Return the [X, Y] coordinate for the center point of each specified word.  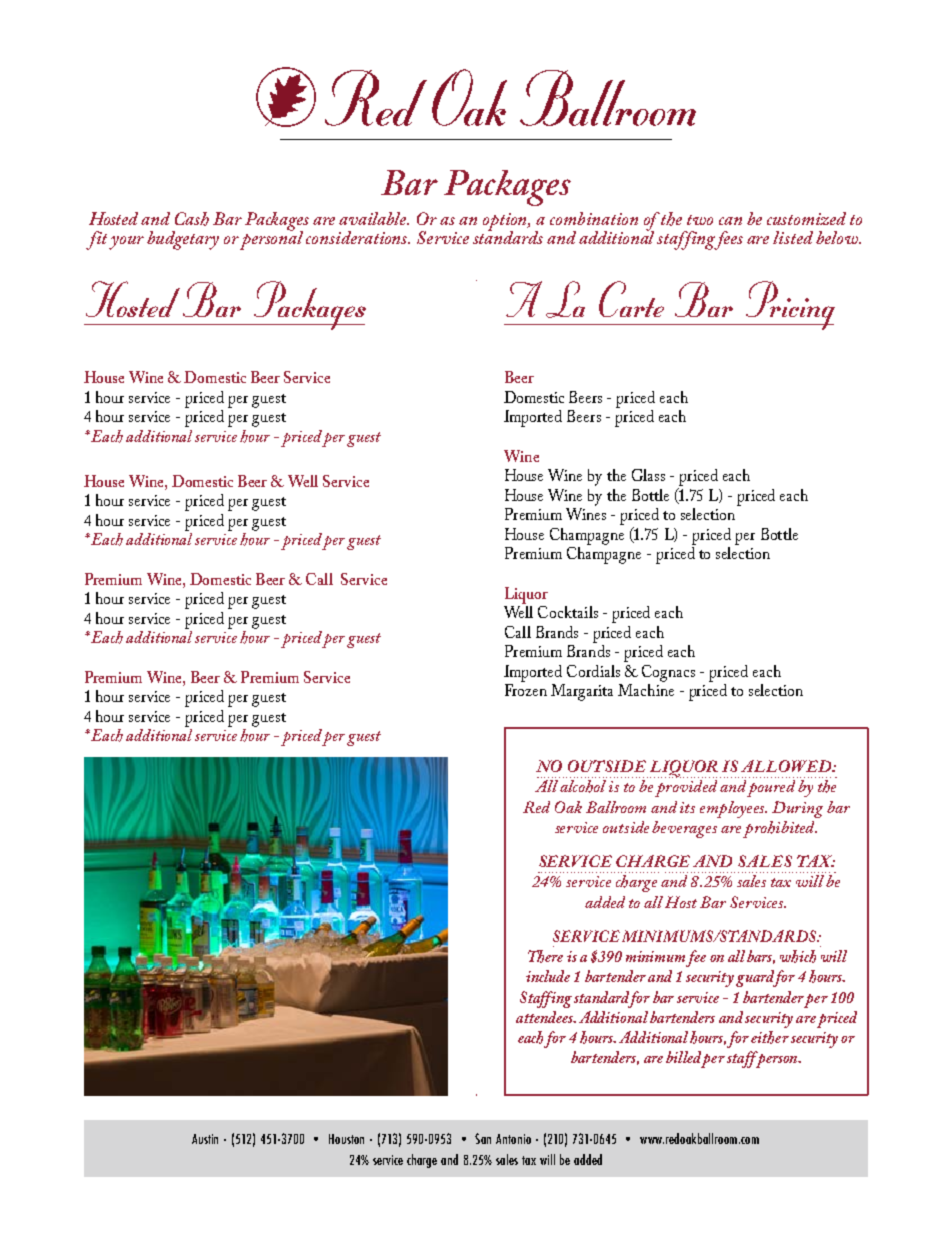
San [483, 1138]
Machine [646, 688]
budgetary [183, 240]
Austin [205, 1139]
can [730, 221]
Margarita [582, 692]
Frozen [526, 690]
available [374, 218]
